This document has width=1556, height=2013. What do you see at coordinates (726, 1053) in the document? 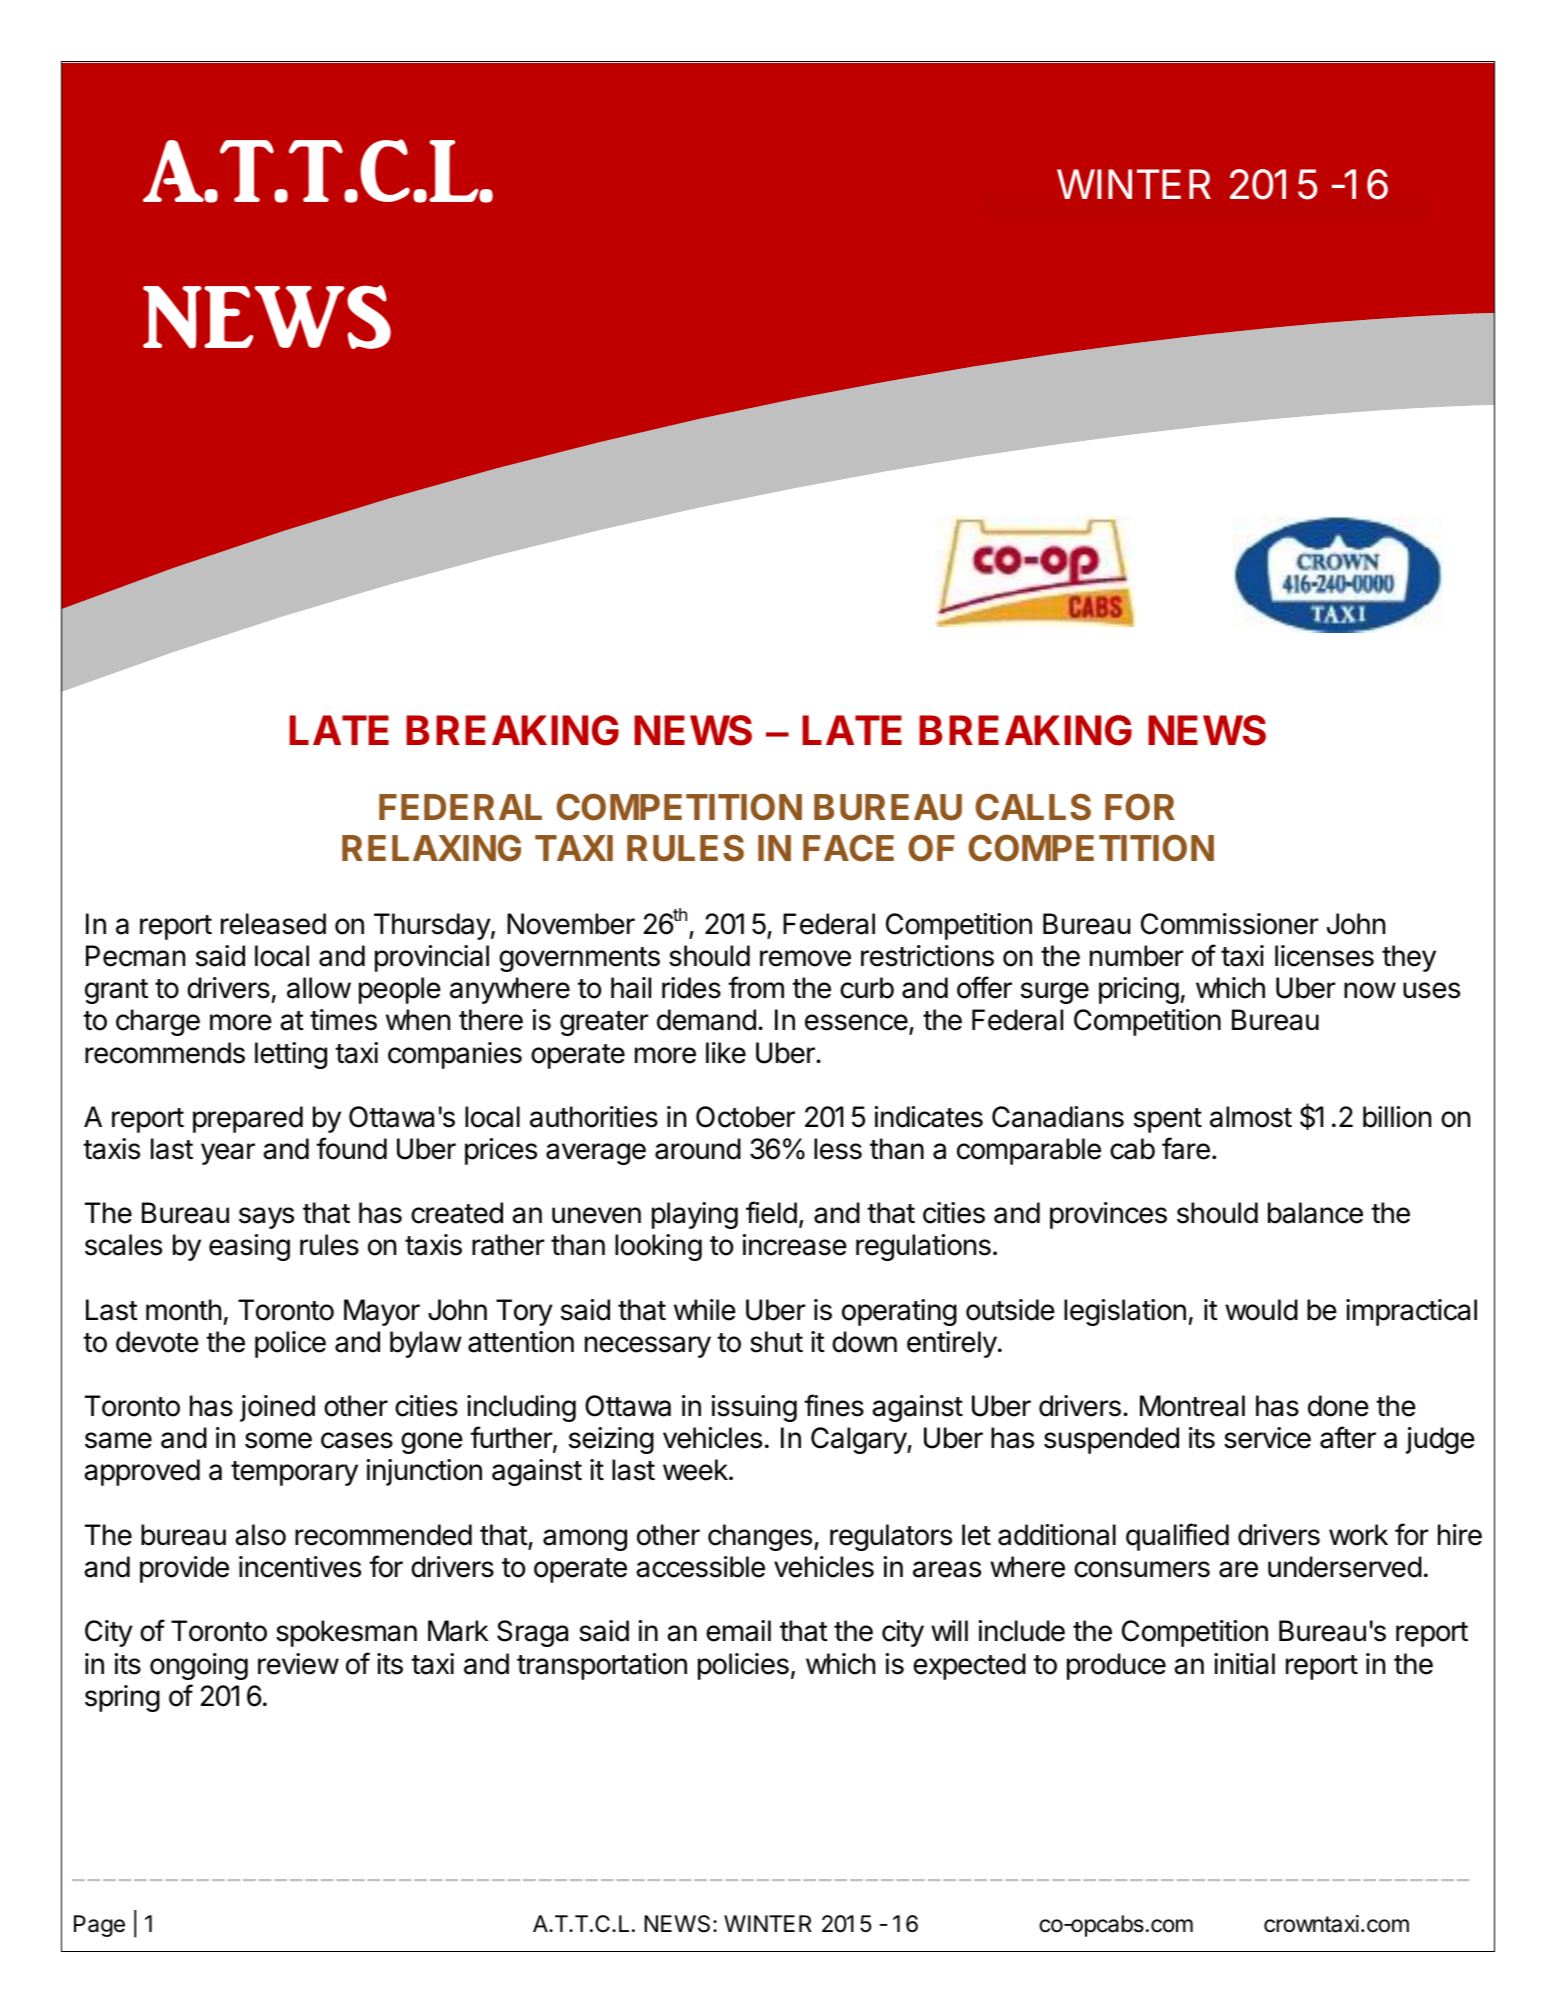
I see `like` at bounding box center [726, 1053].
